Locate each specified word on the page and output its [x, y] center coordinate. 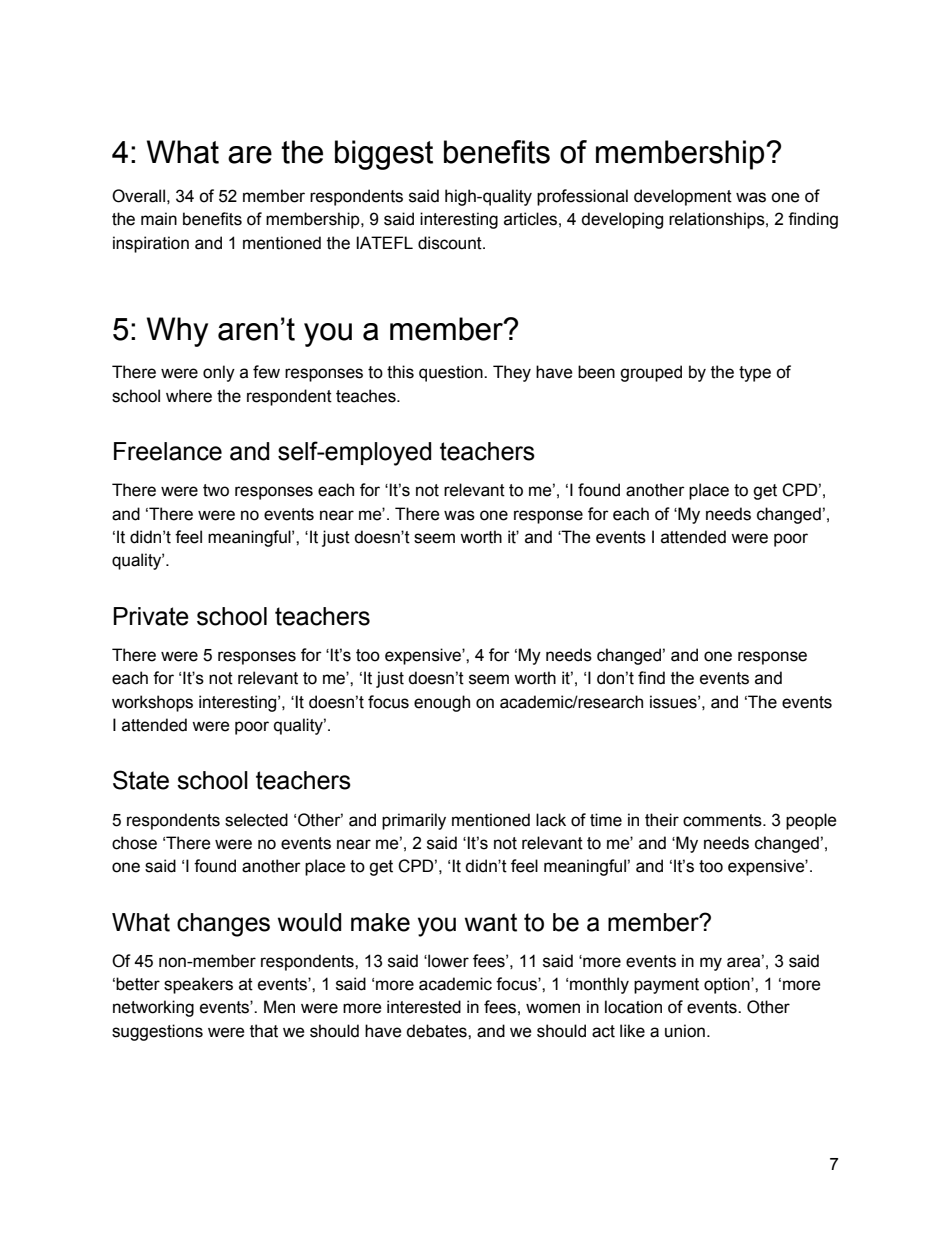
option [728, 985]
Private [151, 616]
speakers [198, 985]
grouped [651, 373]
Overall [138, 196]
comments [723, 820]
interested [424, 1007]
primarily [414, 821]
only [219, 373]
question [452, 373]
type [755, 374]
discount [451, 243]
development [683, 197]
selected [256, 820]
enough [442, 703]
